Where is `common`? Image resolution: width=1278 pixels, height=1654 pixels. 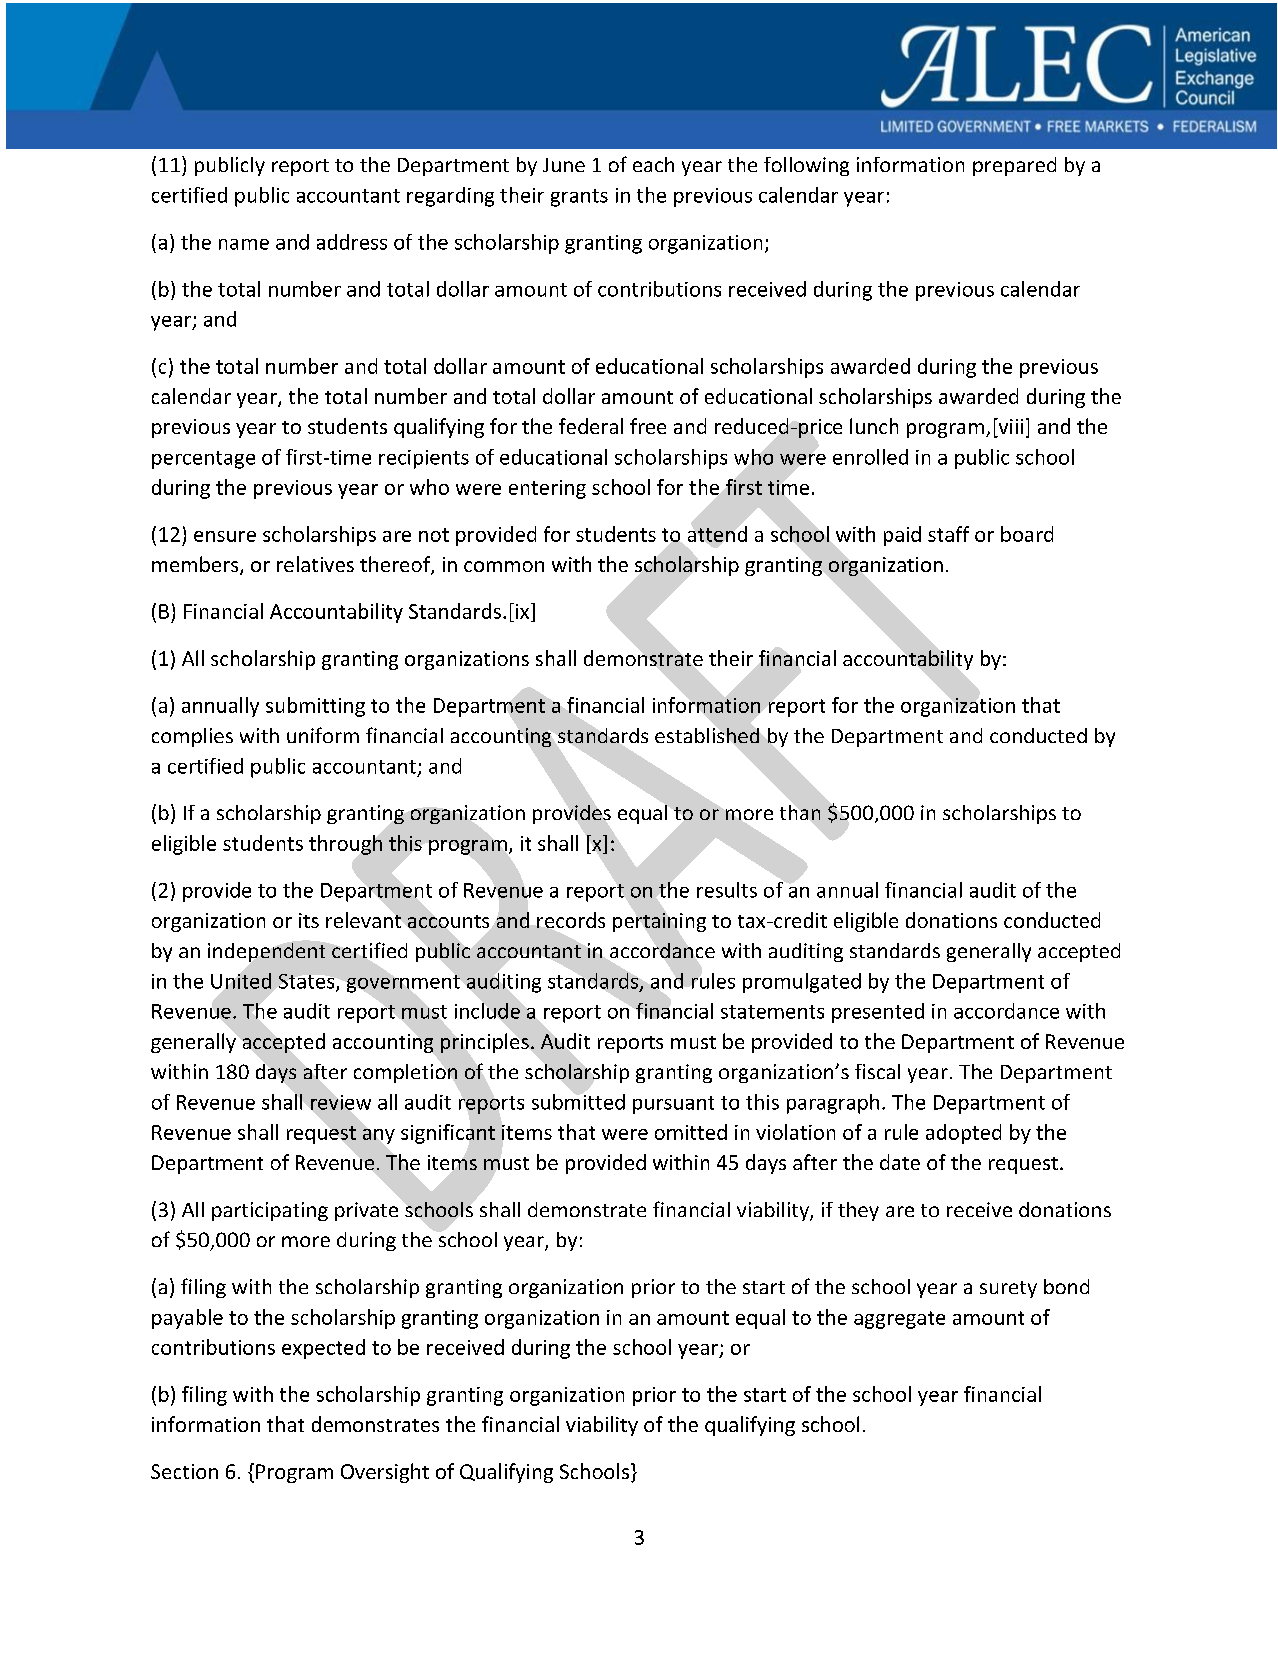 common is located at coordinates (504, 566).
